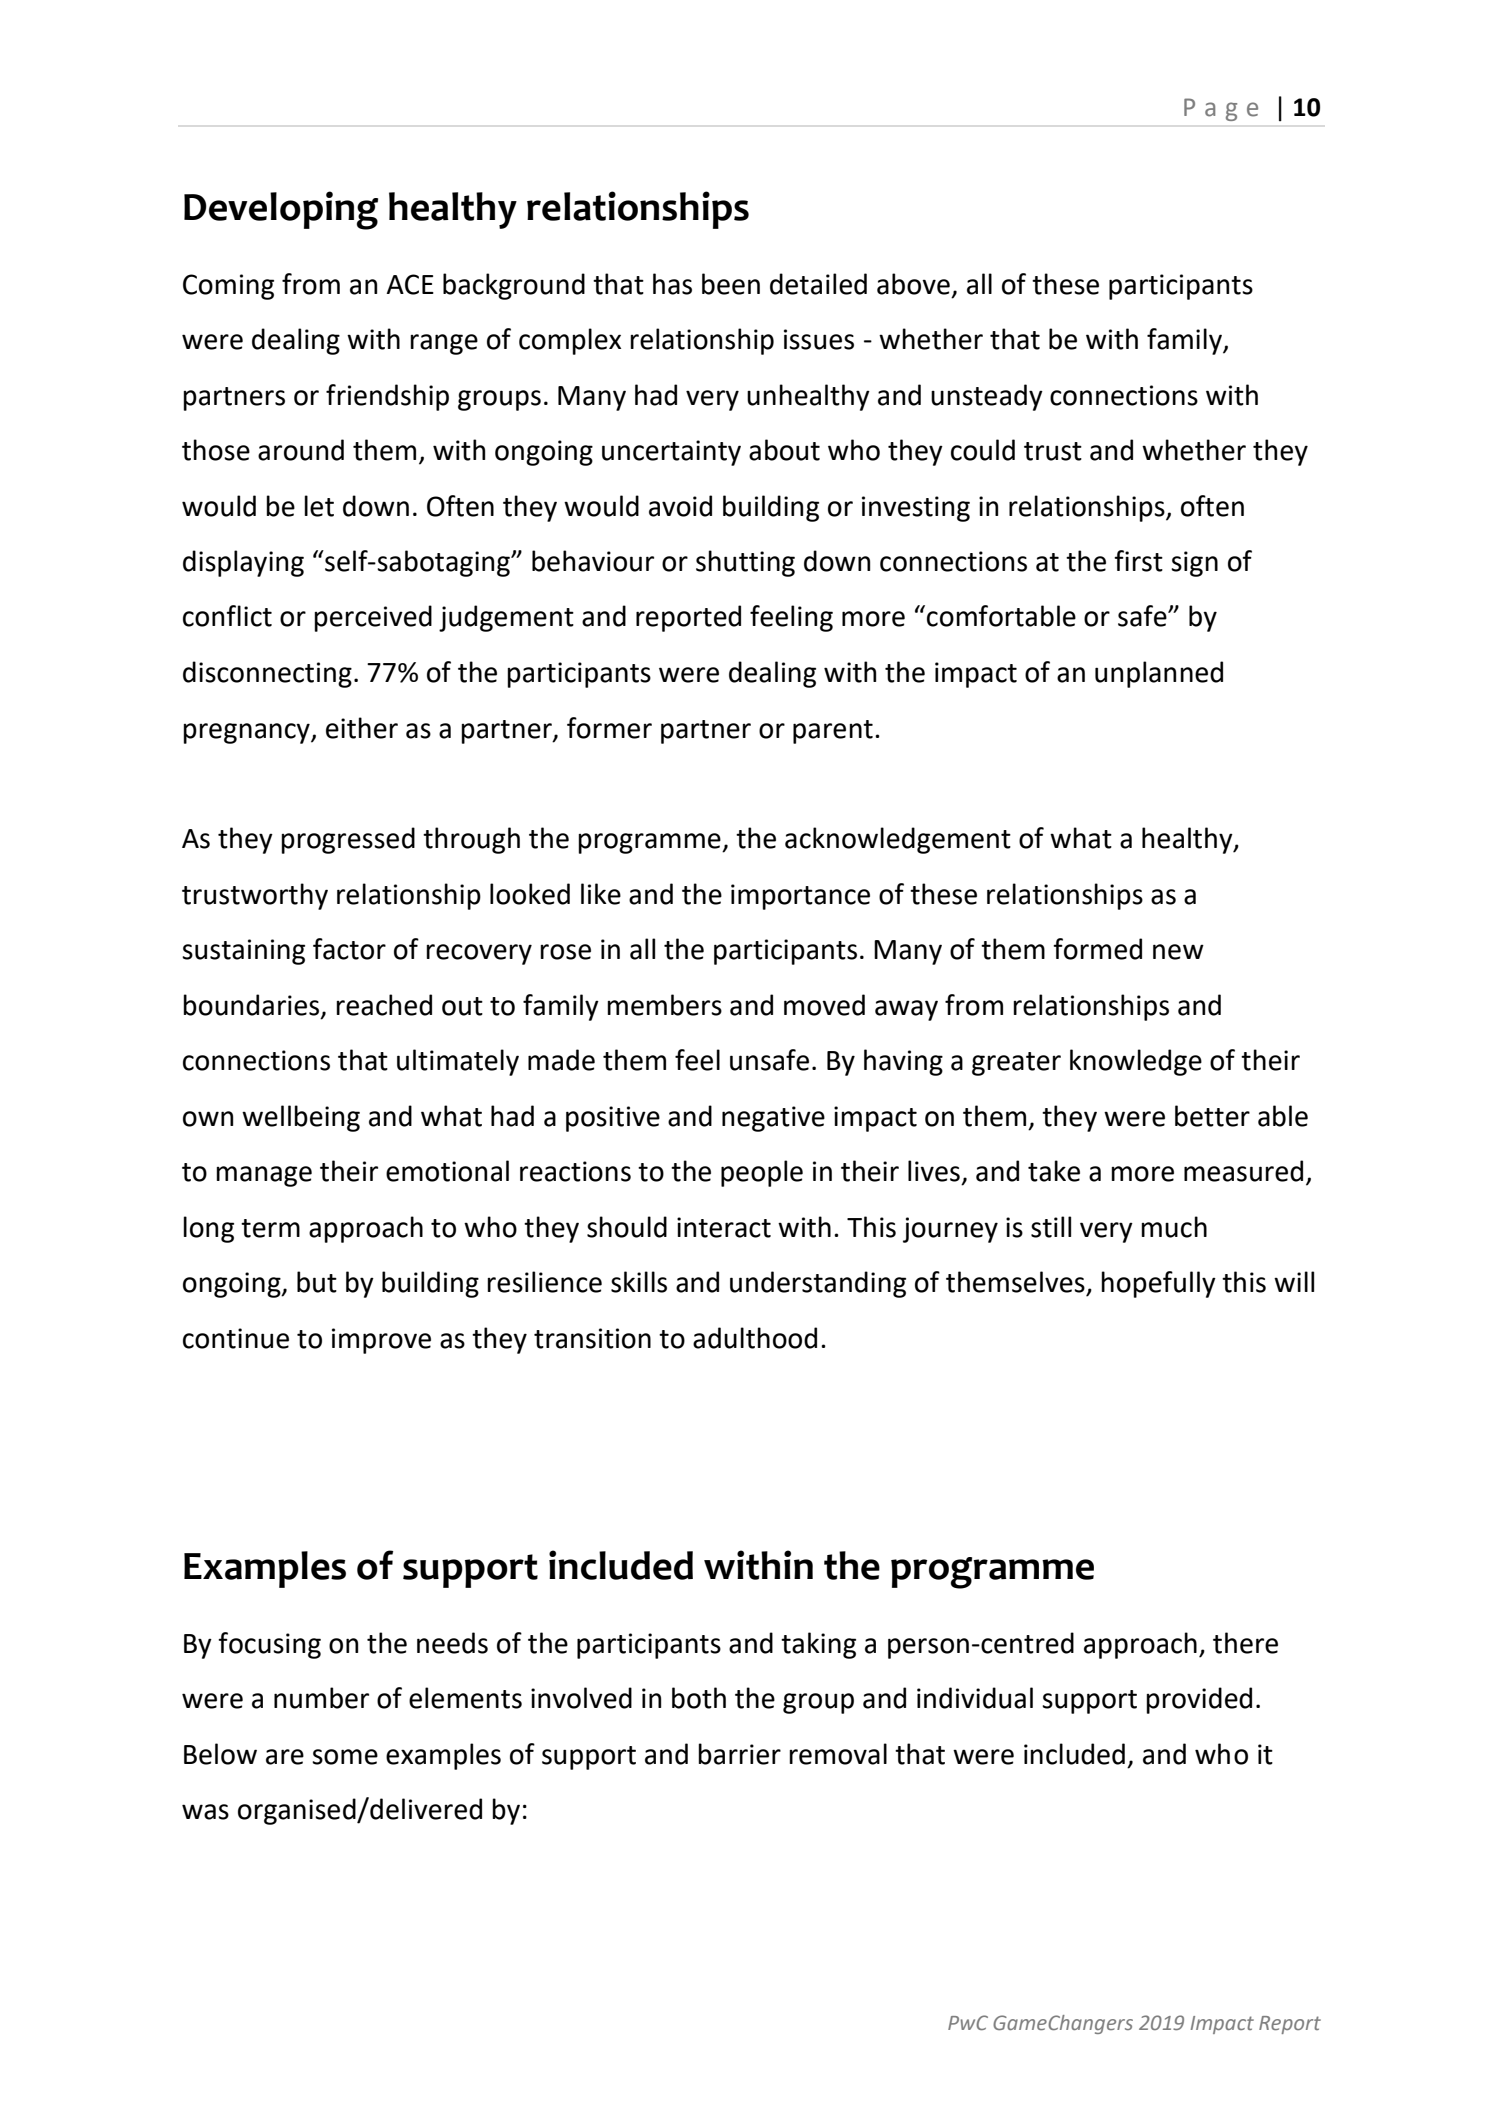 This page has width=1502, height=2125. I want to click on new, so click(1178, 952).
